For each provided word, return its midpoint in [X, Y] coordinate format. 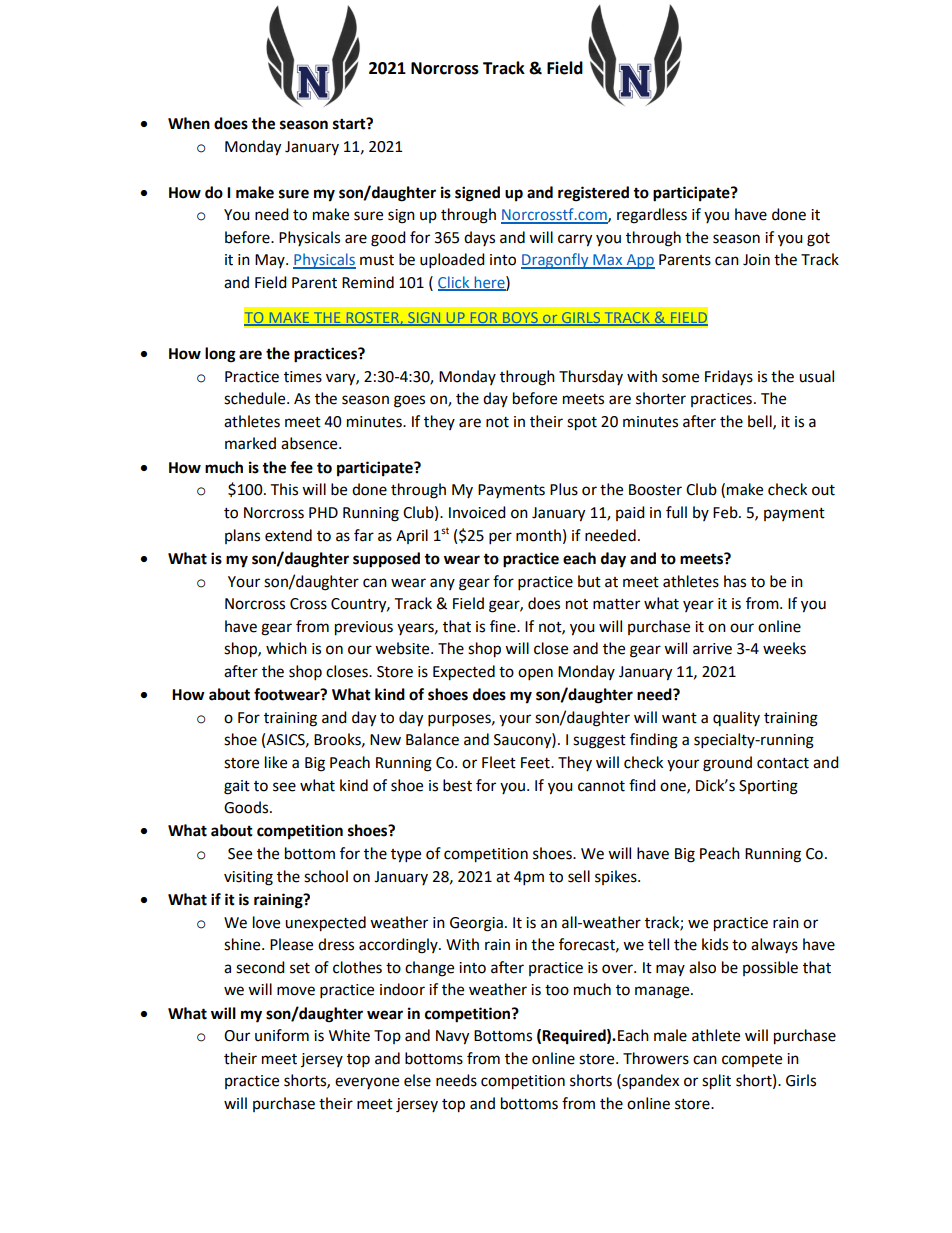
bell [761, 422]
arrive [712, 649]
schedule [256, 398]
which [286, 648]
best [457, 785]
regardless [652, 216]
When [189, 123]
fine [504, 626]
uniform [282, 1035]
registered [593, 194]
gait [237, 787]
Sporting [768, 787]
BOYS [520, 318]
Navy [452, 1037]
